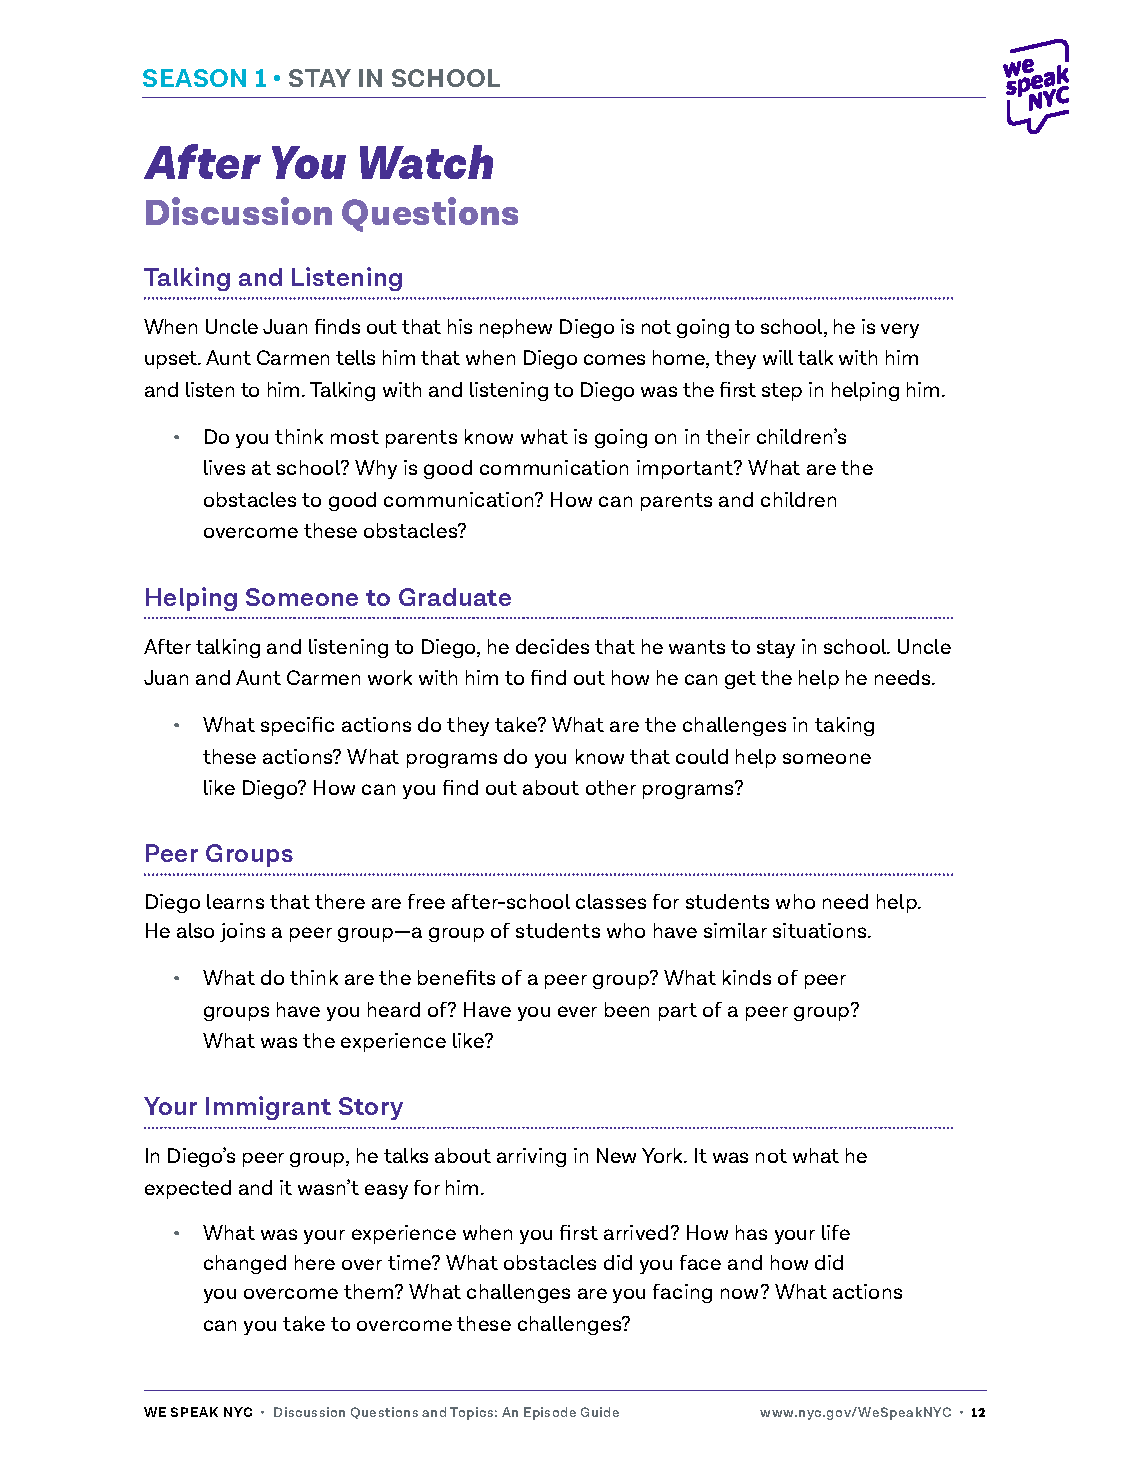 This document has height=1463, width=1130. Describe the element at coordinates (235, 901) in the document. I see `learns` at that location.
